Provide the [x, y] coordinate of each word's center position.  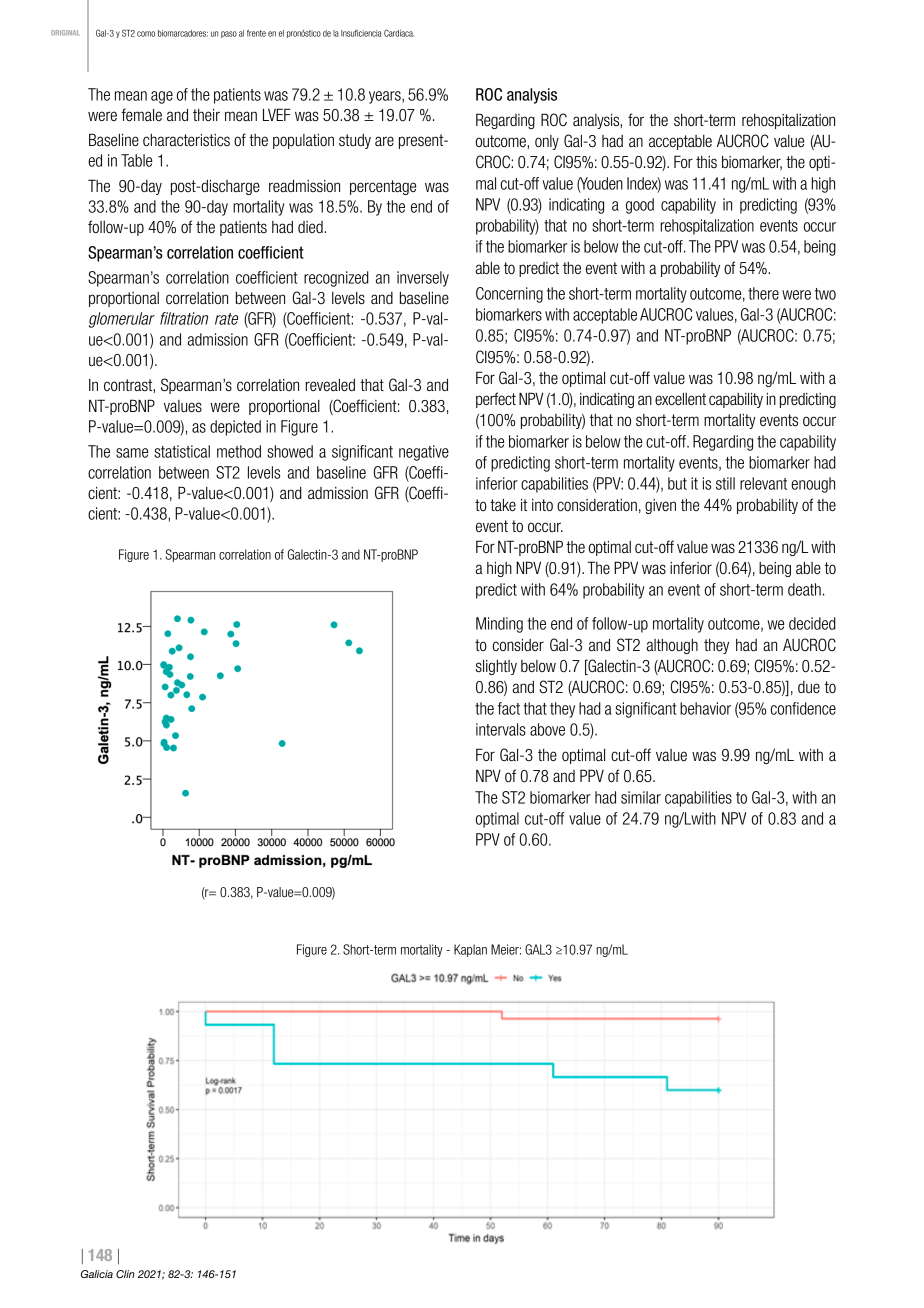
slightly [496, 667]
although [672, 646]
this [706, 162]
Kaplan [470, 950]
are [384, 141]
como [146, 34]
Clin [125, 1274]
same [132, 453]
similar [641, 797]
